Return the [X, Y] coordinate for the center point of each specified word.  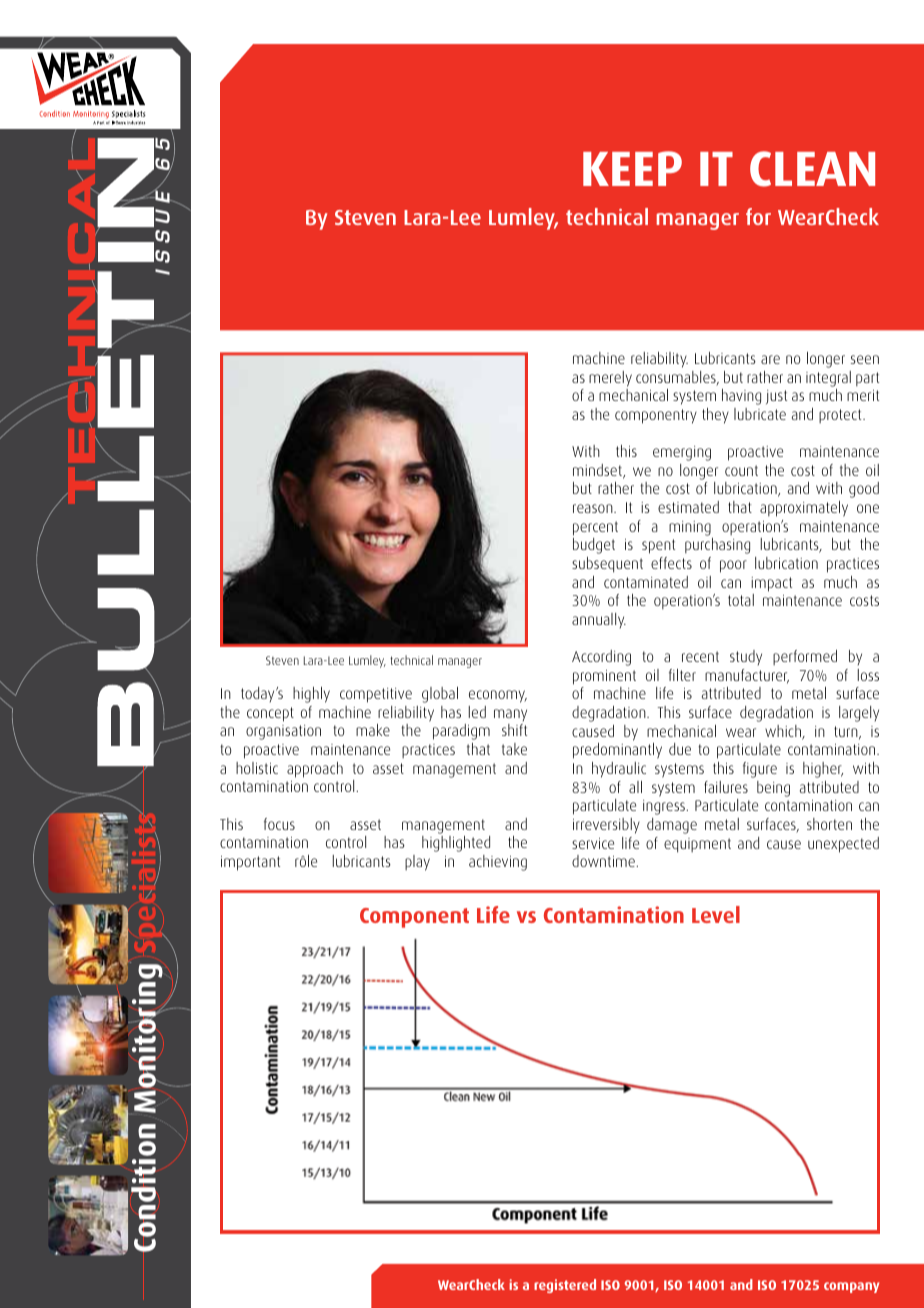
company [851, 1287]
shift [514, 730]
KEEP [632, 168]
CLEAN [812, 169]
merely [610, 379]
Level [716, 914]
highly [311, 695]
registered [565, 1286]
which [784, 732]
